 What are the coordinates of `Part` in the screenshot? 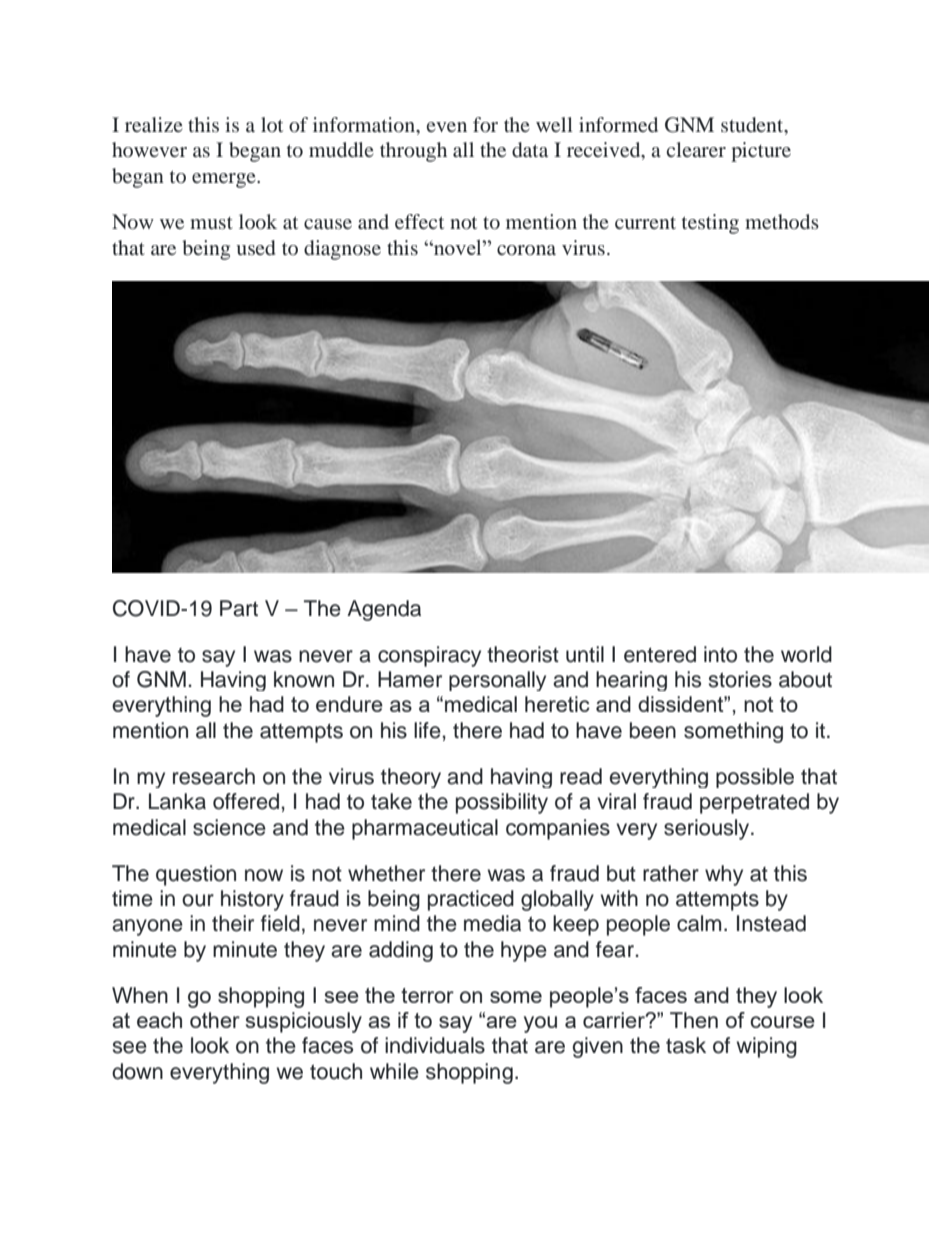 It's located at (239, 608).
